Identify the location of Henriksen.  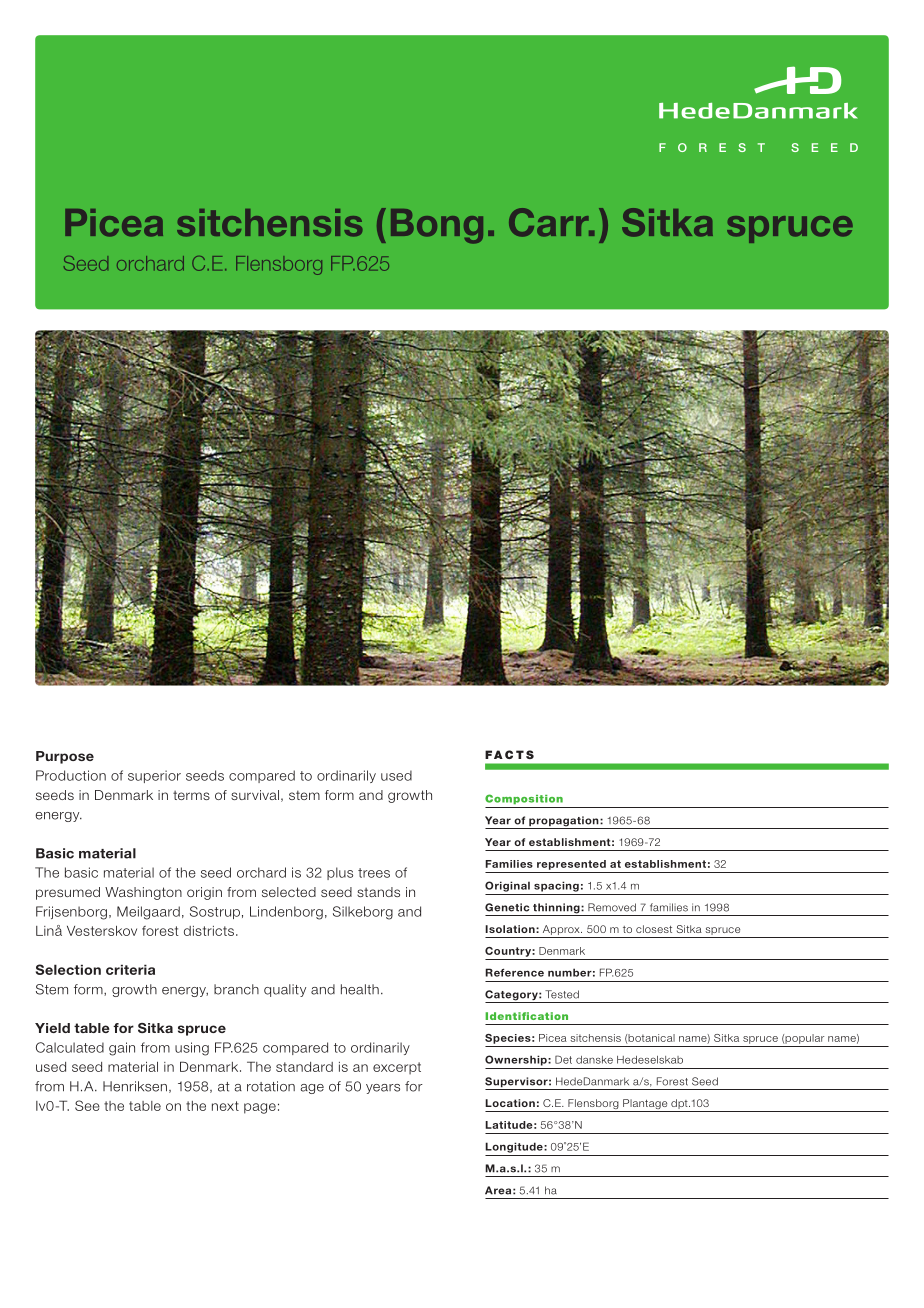
(135, 1086).
